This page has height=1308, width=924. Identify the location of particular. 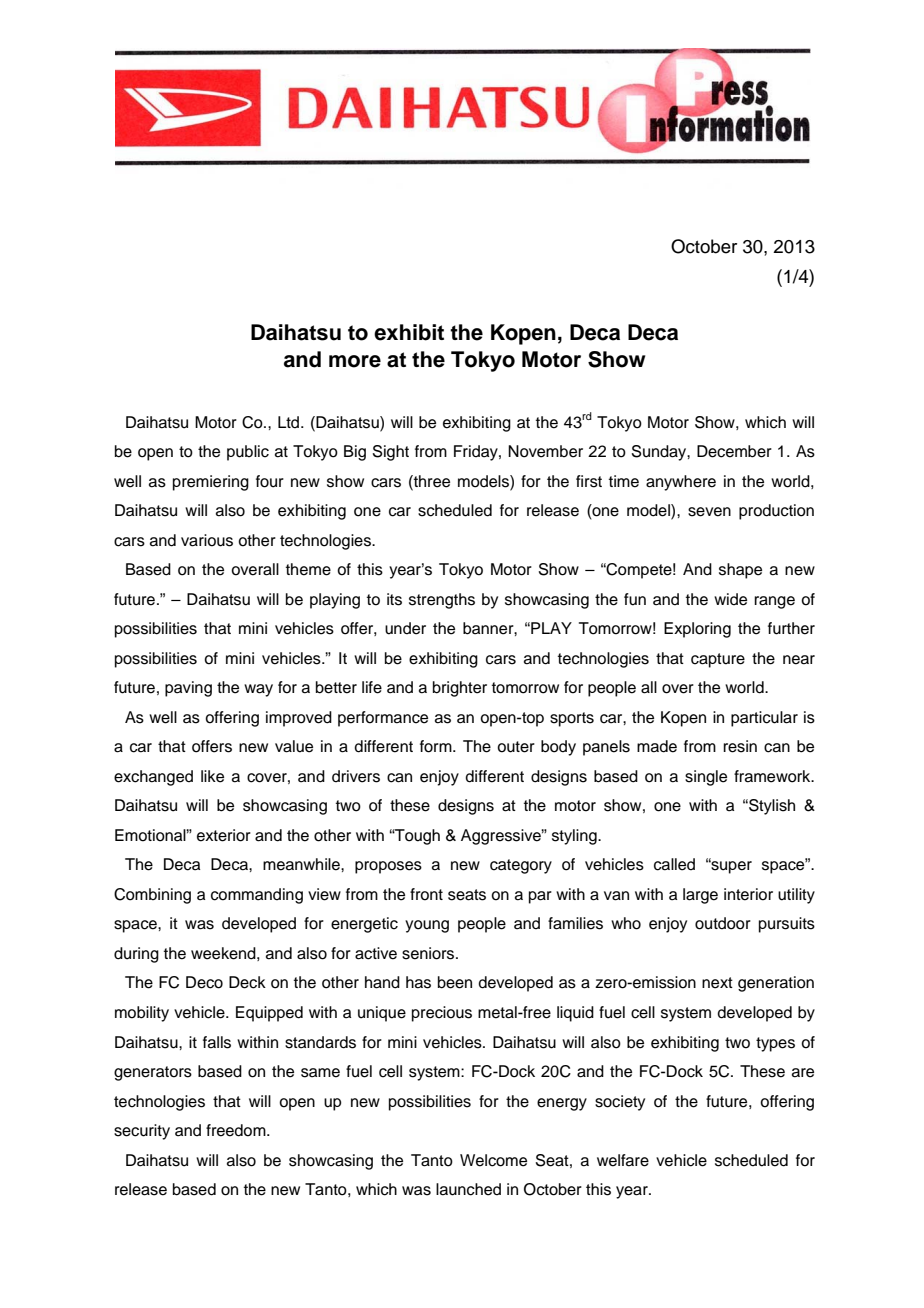
(764, 719).
